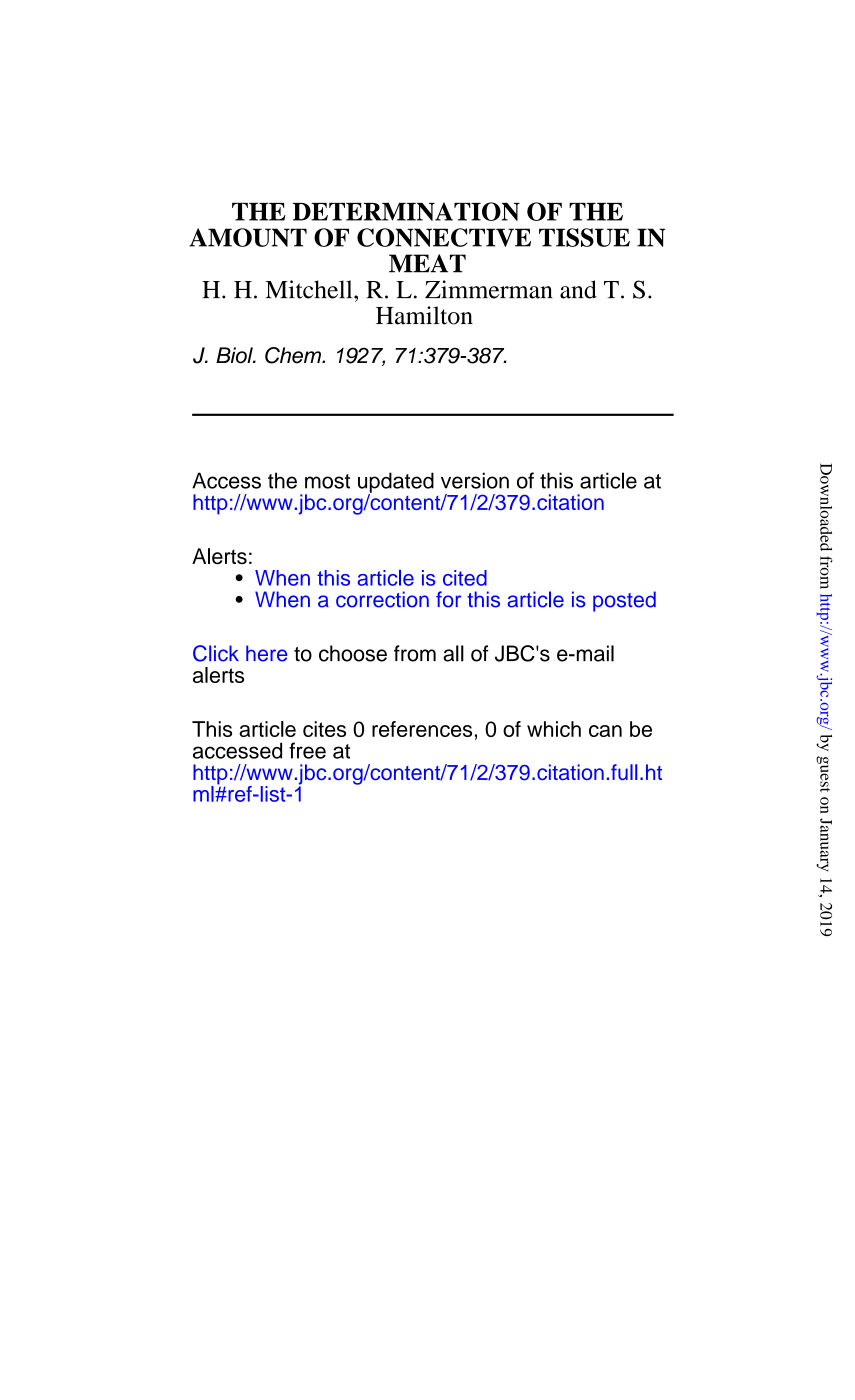 The height and width of the document is (1400, 855). What do you see at coordinates (248, 237) in the document?
I see `AMOUNT` at bounding box center [248, 237].
